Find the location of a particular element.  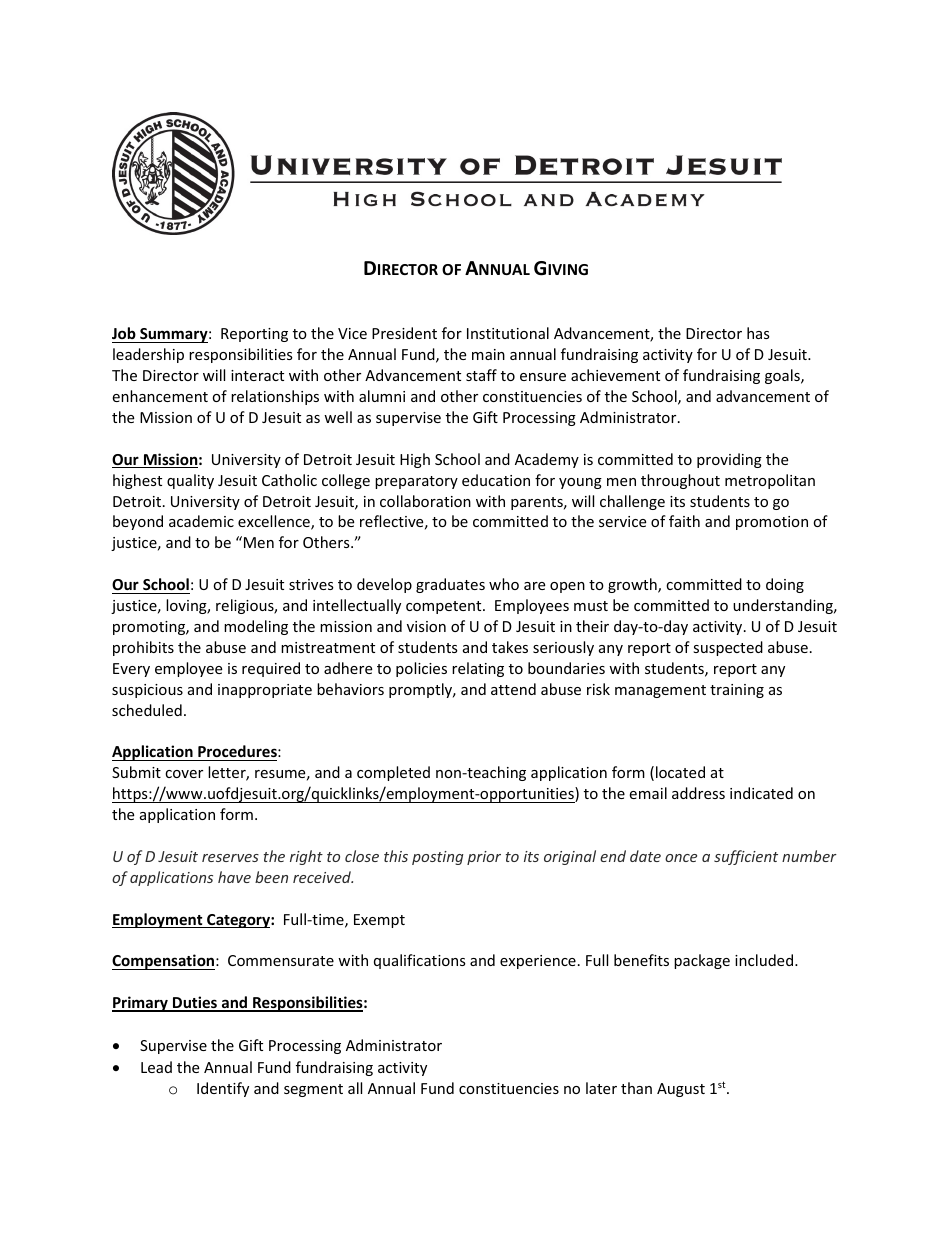

later is located at coordinates (601, 1088).
